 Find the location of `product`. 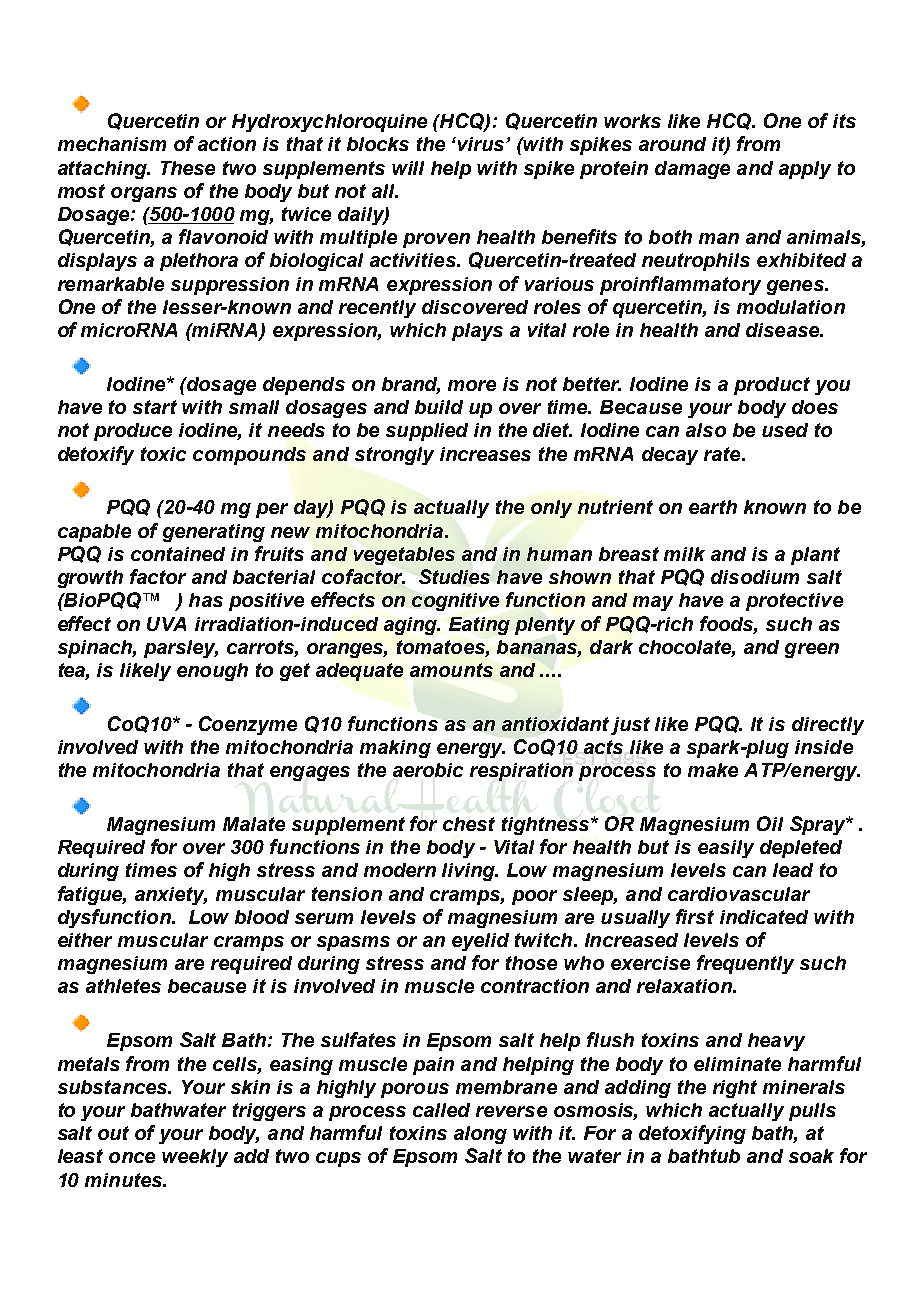

product is located at coordinates (772, 386).
